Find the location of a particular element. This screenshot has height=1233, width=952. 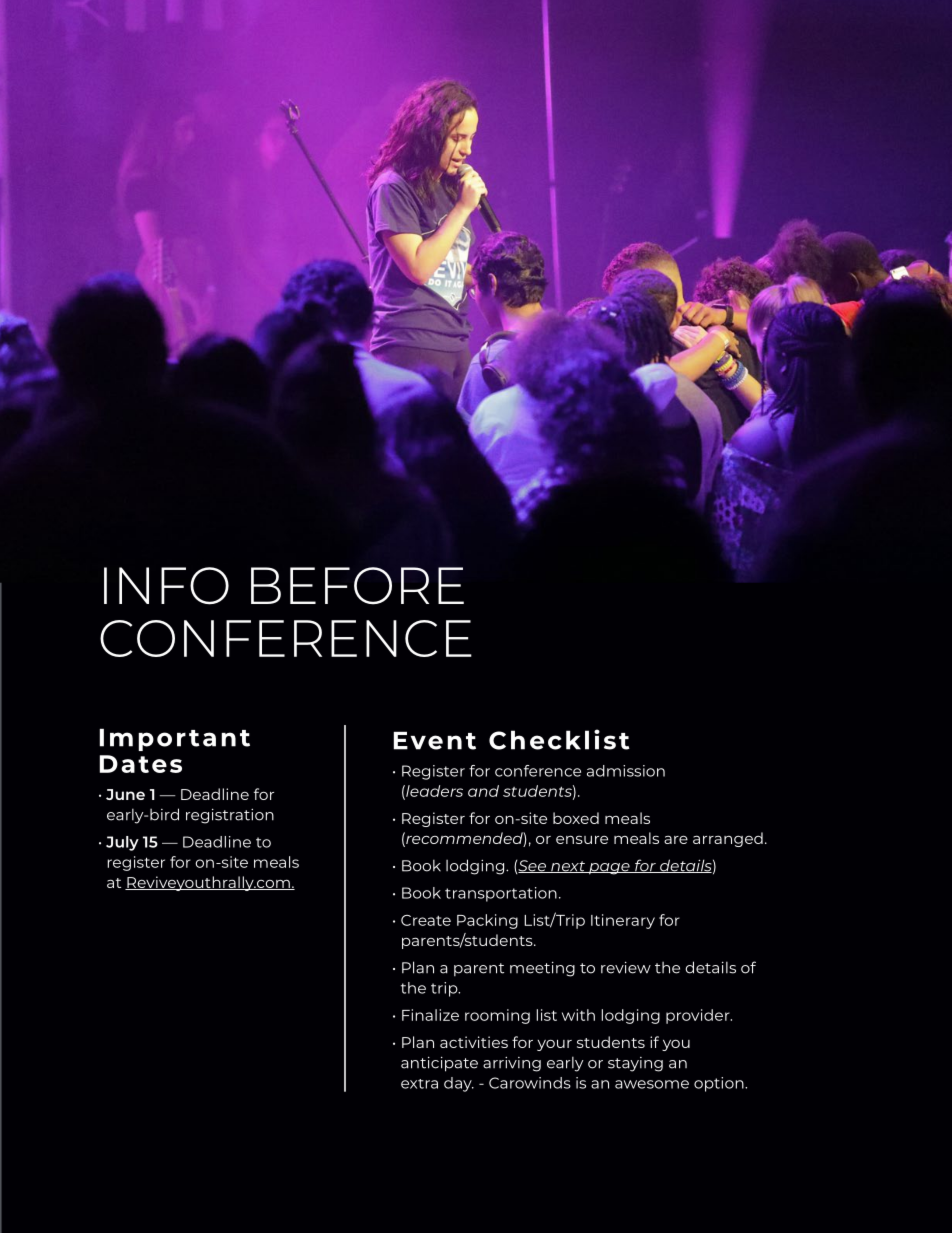

BEFORE is located at coordinates (357, 586).
